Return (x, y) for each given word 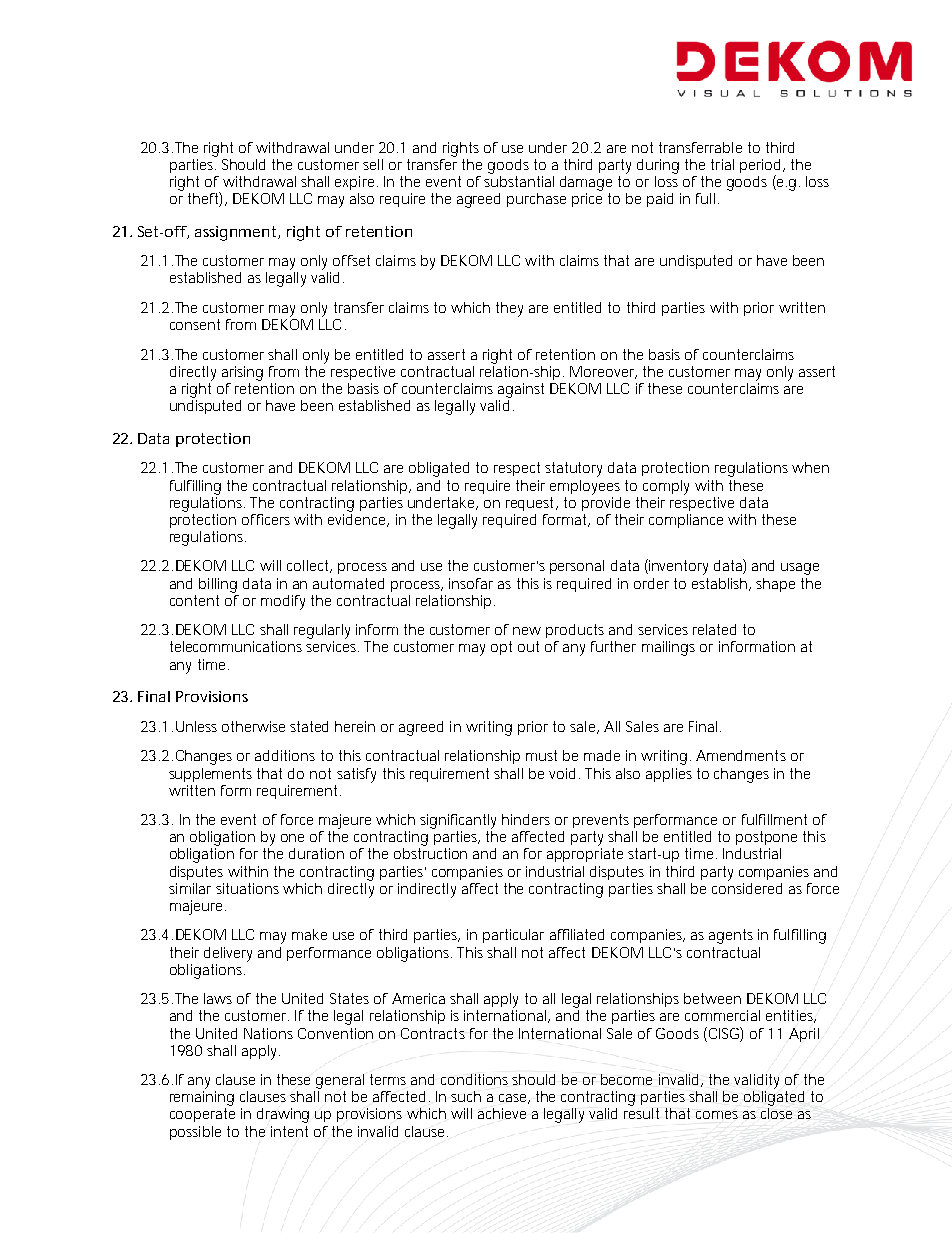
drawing (283, 1115)
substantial (519, 180)
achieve (502, 1113)
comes (717, 1115)
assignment (237, 233)
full (705, 198)
